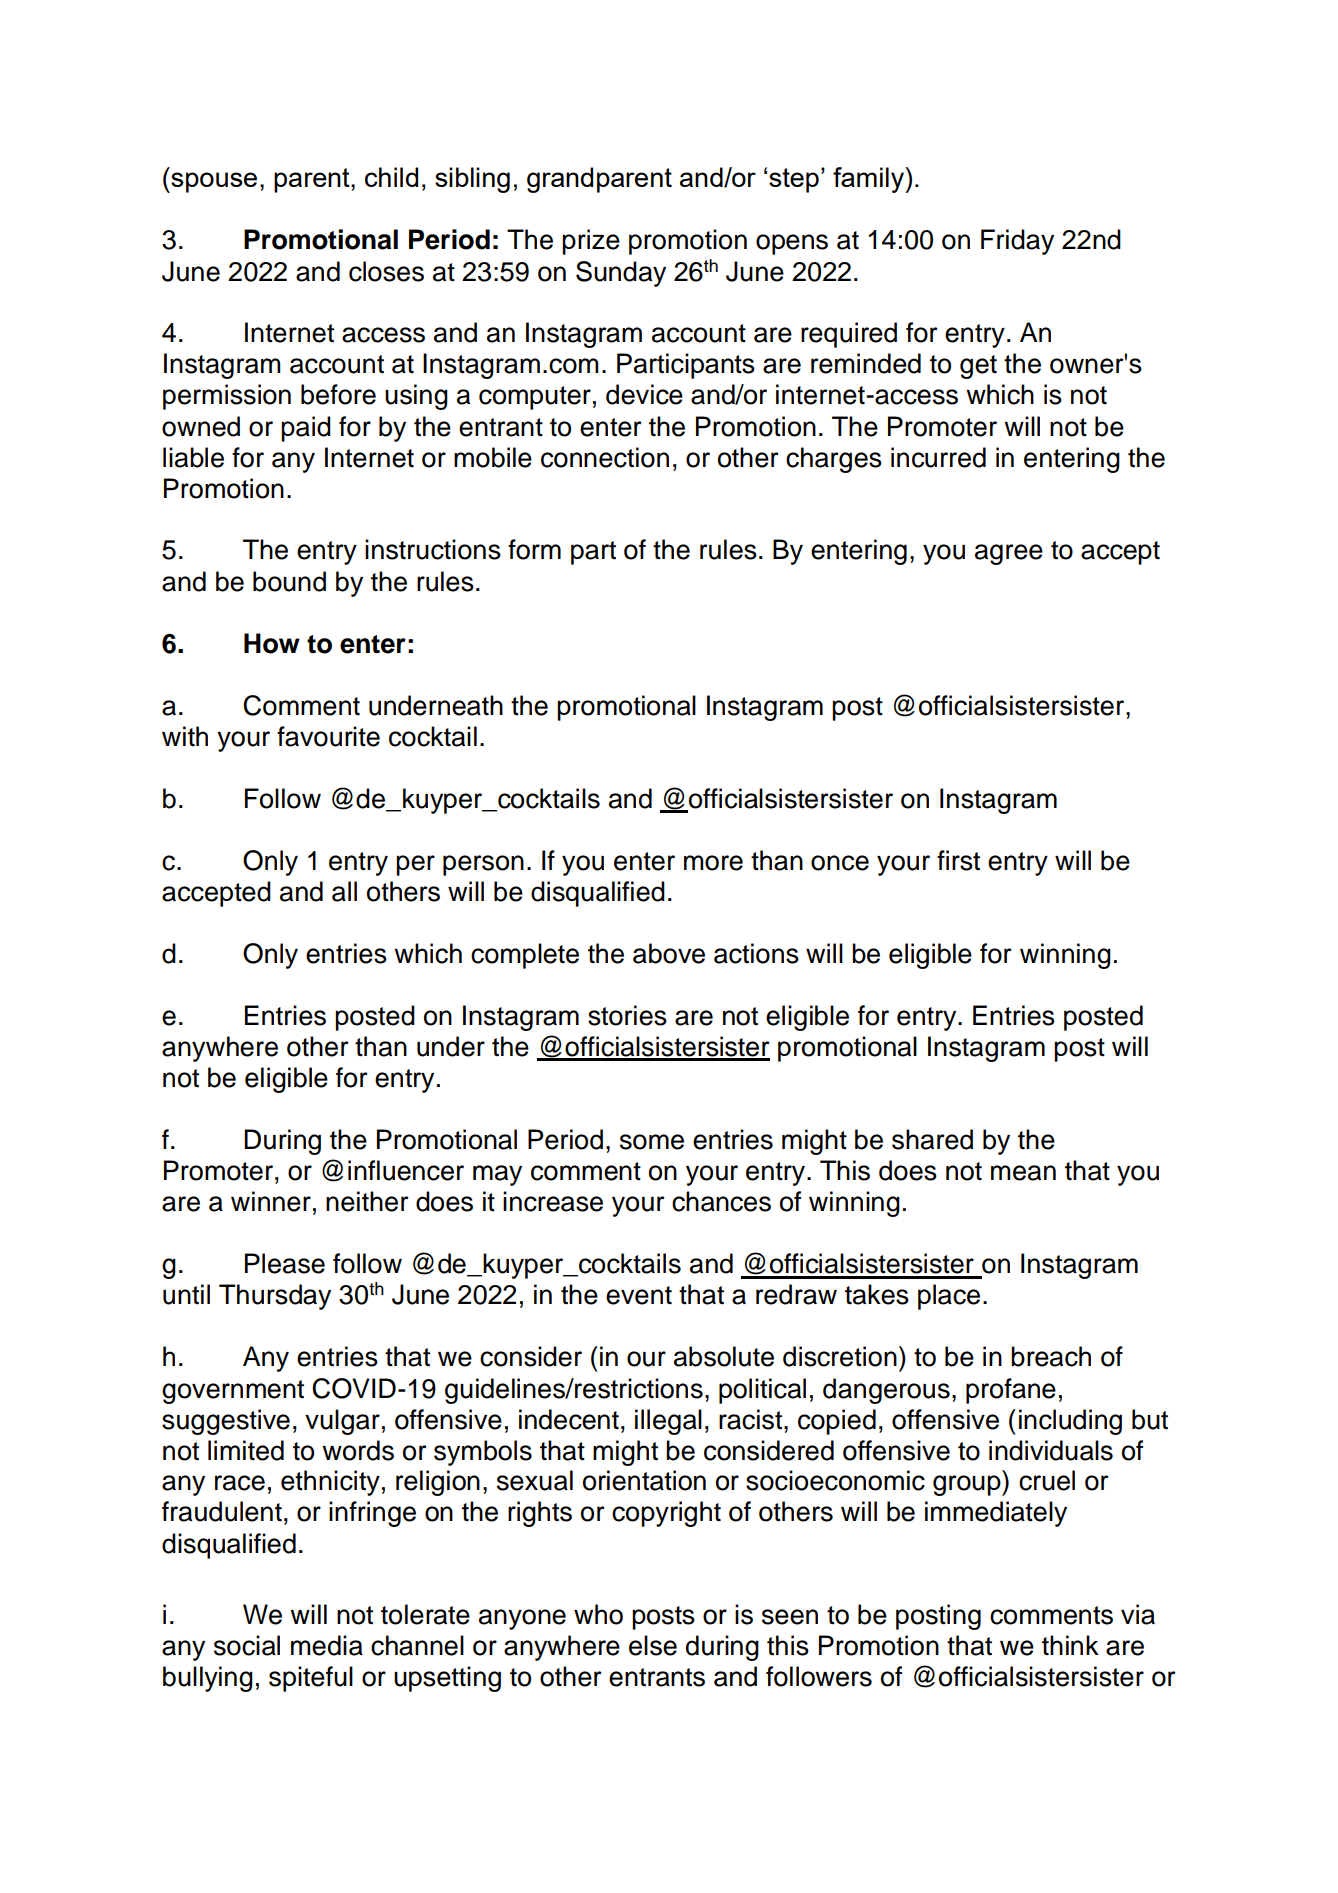 The height and width of the document is (1893, 1338). I want to click on social, so click(247, 1645).
